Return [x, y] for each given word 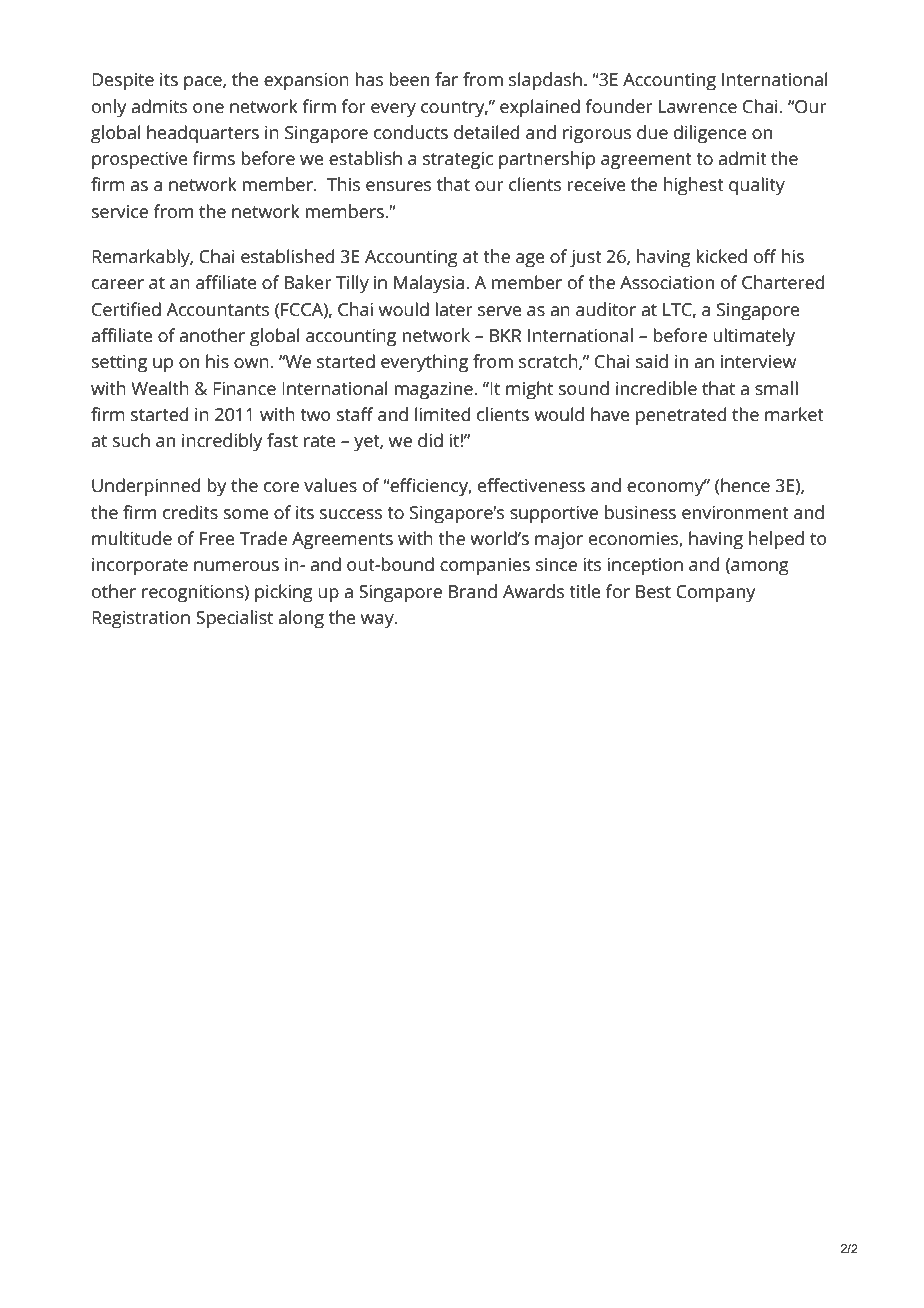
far [446, 79]
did [430, 440]
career [118, 284]
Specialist [234, 619]
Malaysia [430, 284]
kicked [721, 256]
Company [715, 594]
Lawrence [698, 106]
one [208, 108]
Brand [473, 591]
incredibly [222, 442]
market [794, 414]
